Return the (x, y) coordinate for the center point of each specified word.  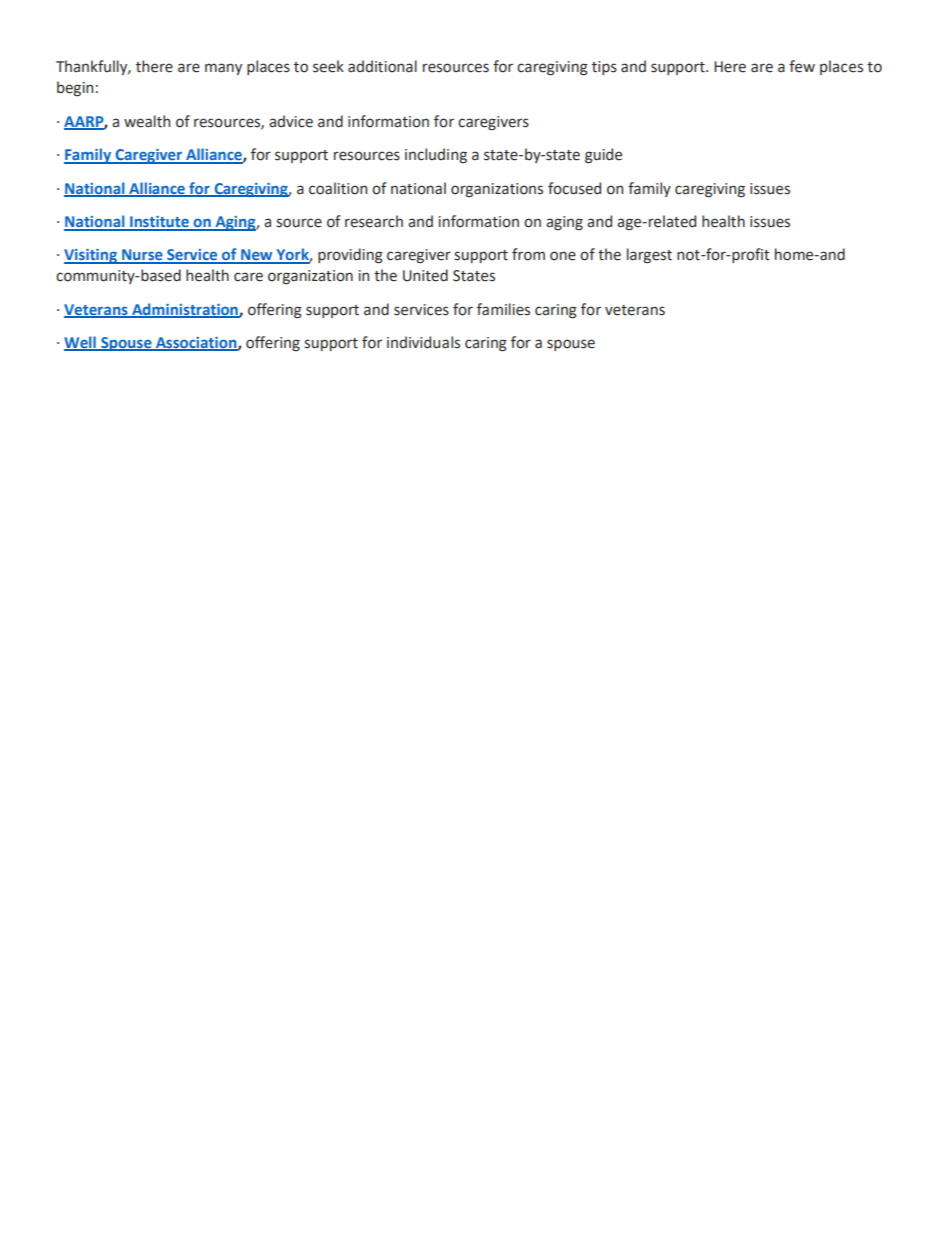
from (528, 254)
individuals (423, 342)
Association (196, 343)
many (223, 69)
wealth (147, 121)
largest (649, 255)
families (503, 309)
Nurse (142, 256)
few (802, 66)
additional (382, 66)
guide (603, 156)
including (436, 155)
